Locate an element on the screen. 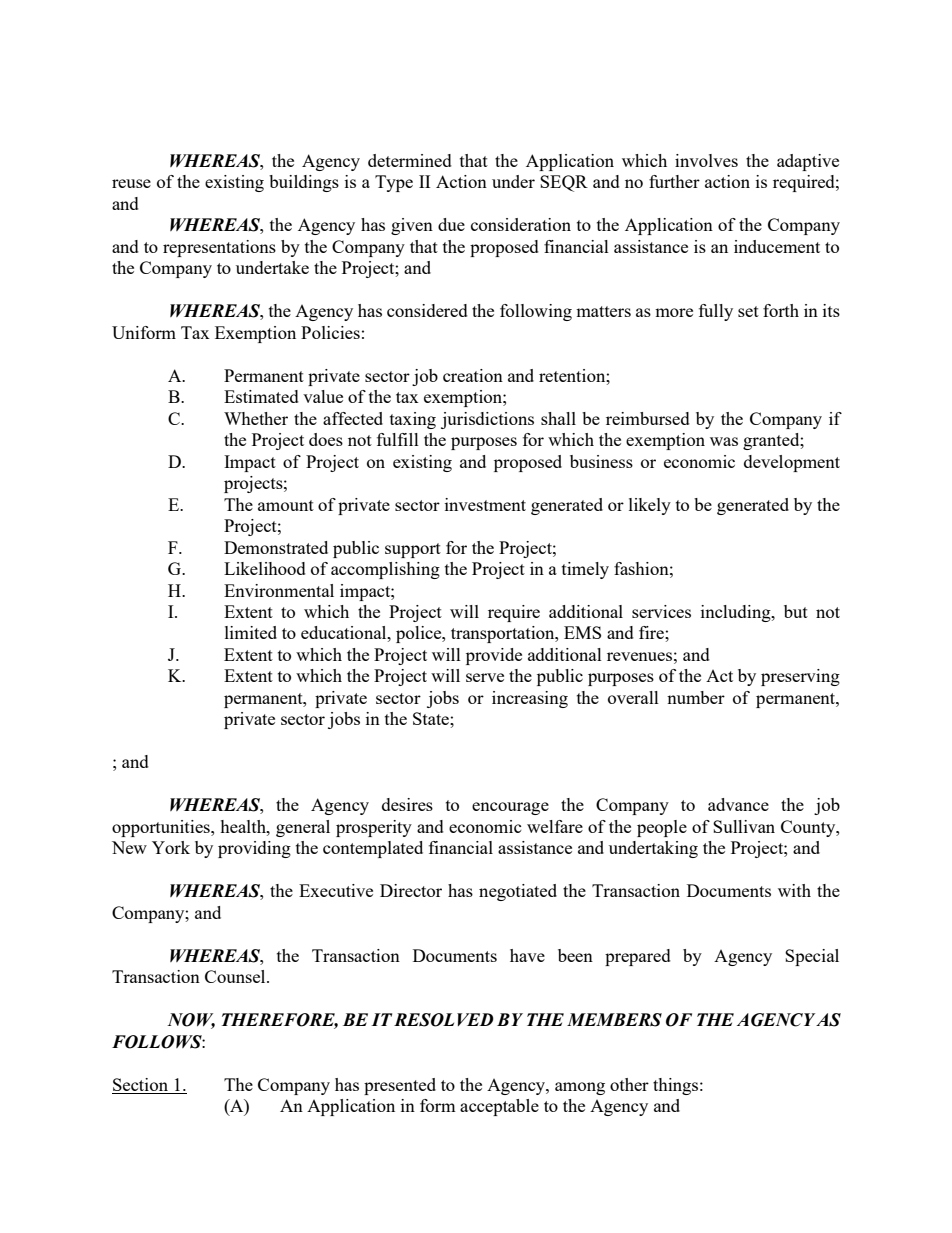  reuse is located at coordinates (131, 183).
